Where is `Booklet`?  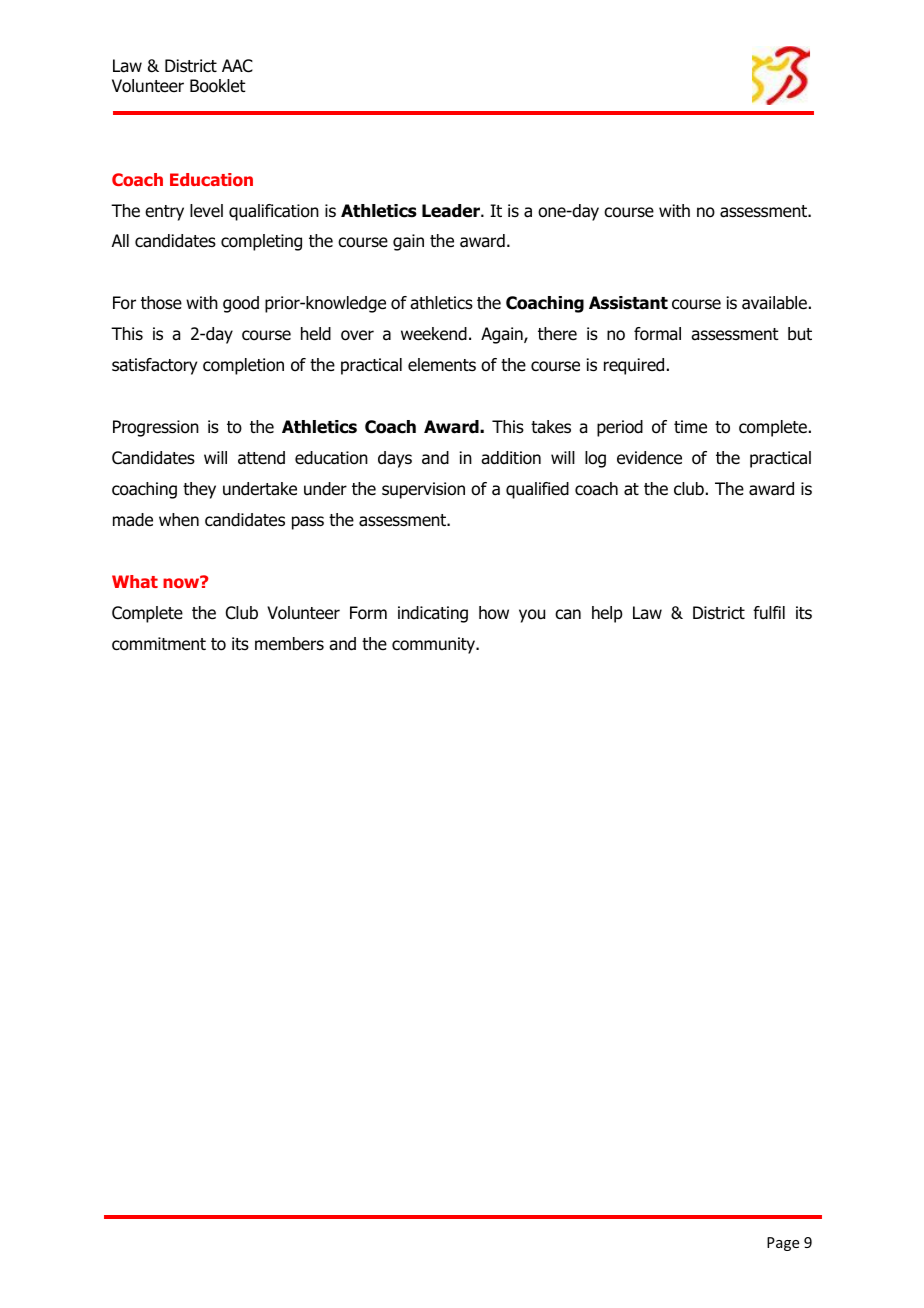
Booklet is located at coordinates (218, 86).
